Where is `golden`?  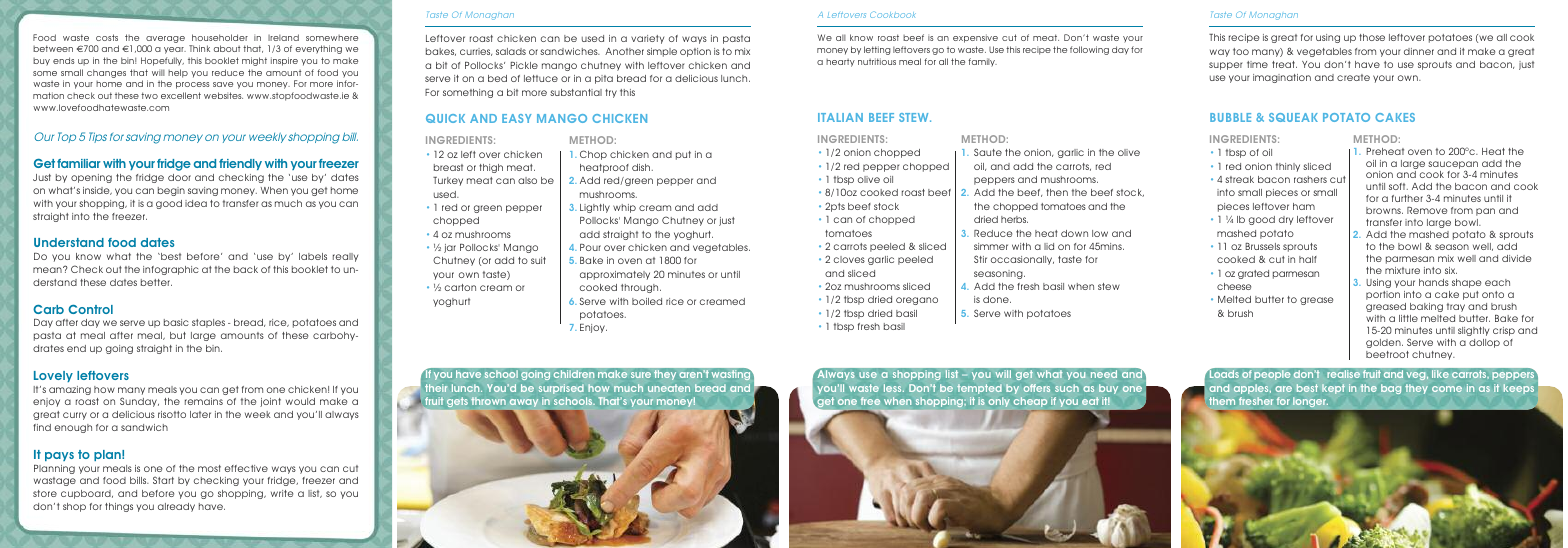
golden is located at coordinates (1384, 343).
